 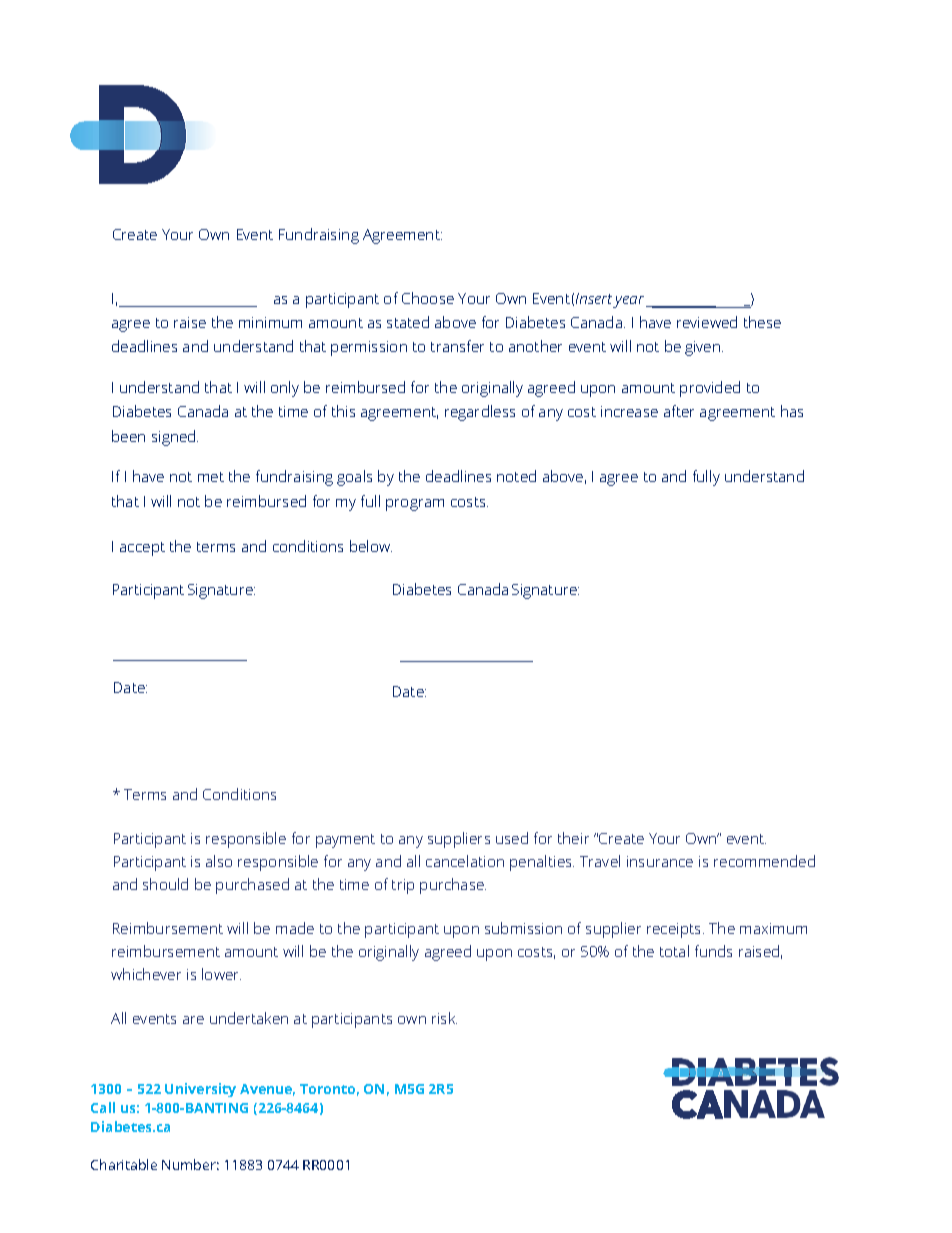 I want to click on also, so click(x=219, y=861).
